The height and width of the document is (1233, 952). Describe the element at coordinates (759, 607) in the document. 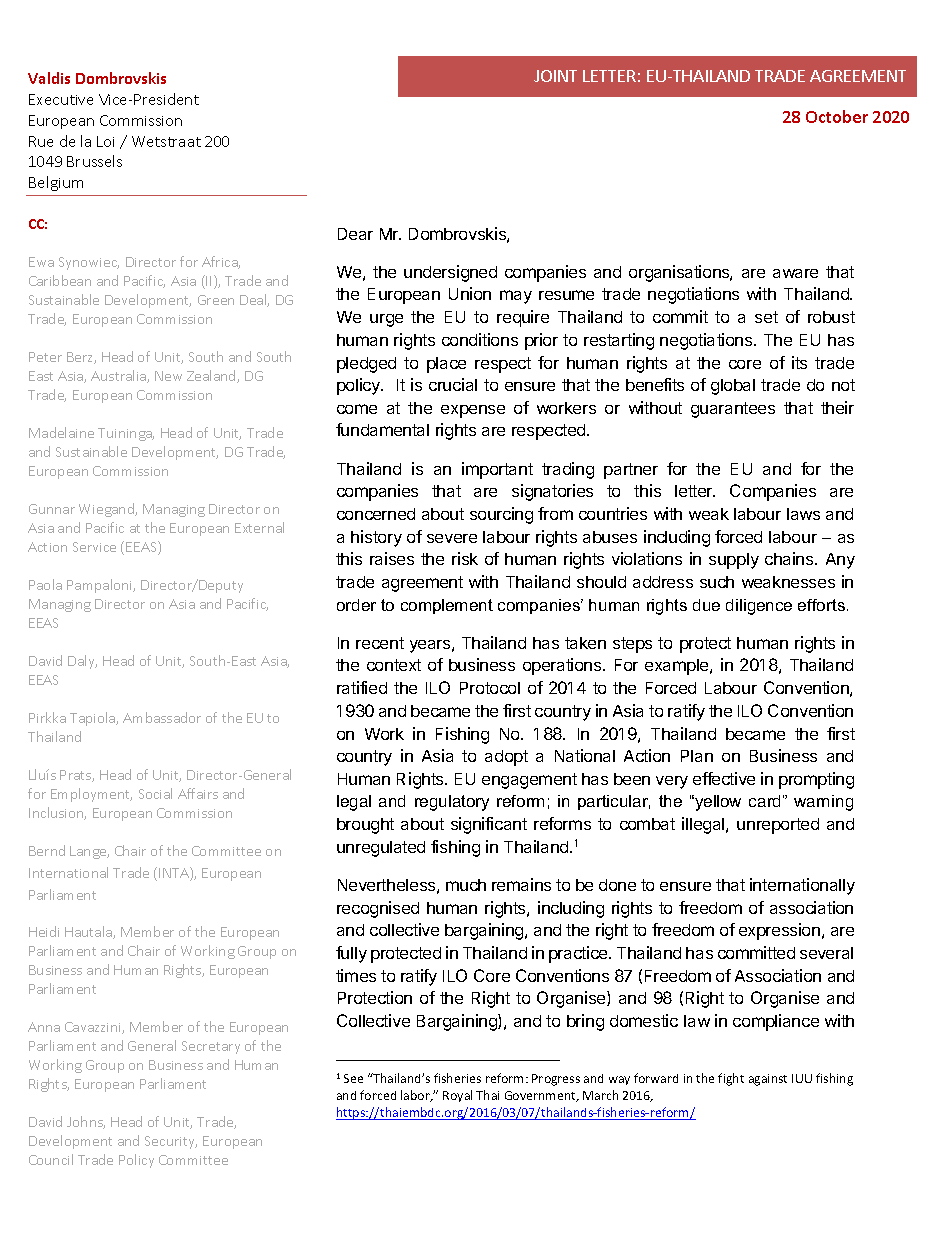

I see `diligence` at that location.
